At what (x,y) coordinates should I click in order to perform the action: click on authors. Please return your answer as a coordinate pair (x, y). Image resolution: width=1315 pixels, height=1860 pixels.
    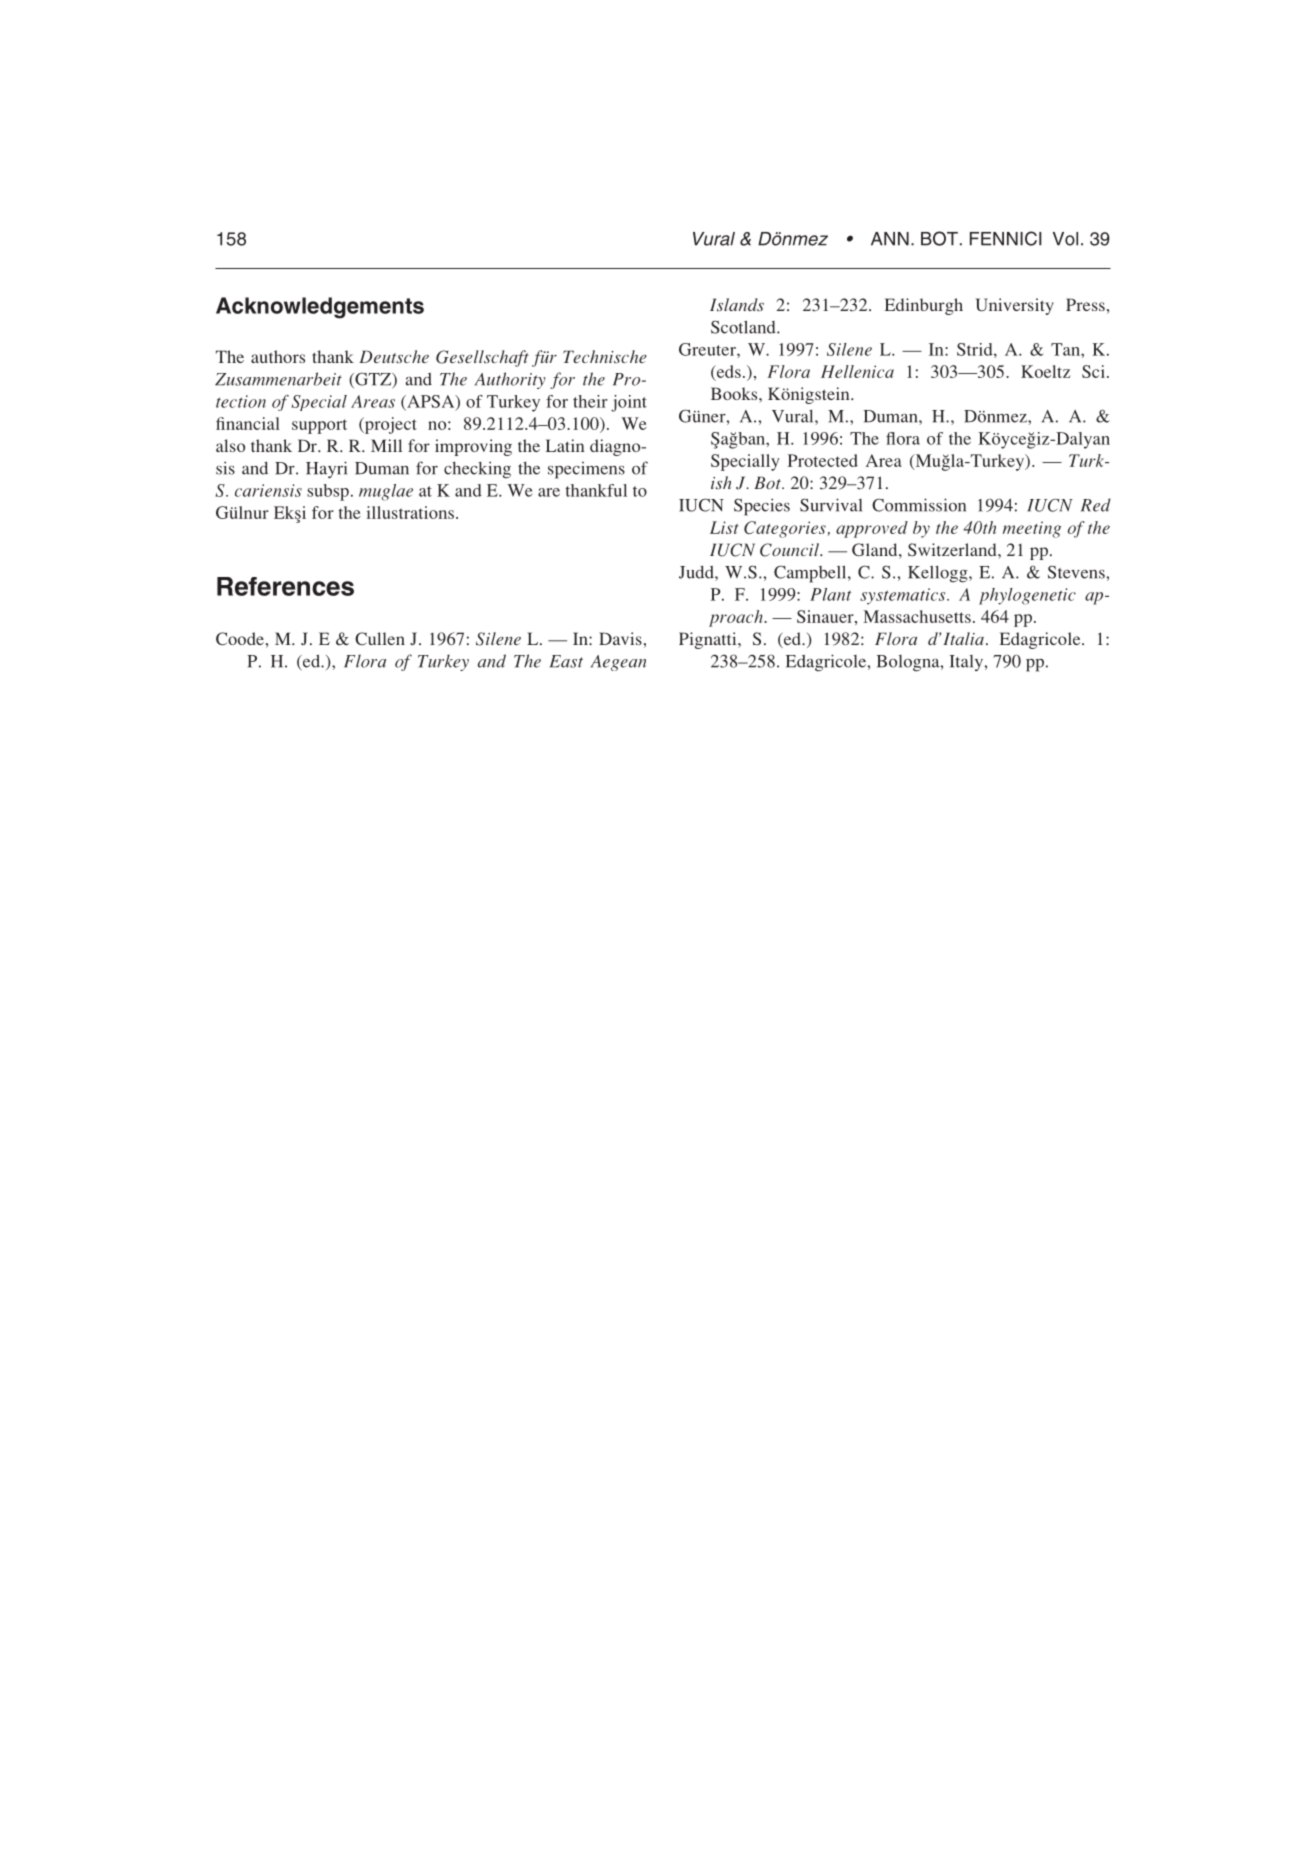
    Looking at the image, I should click on (278, 356).
